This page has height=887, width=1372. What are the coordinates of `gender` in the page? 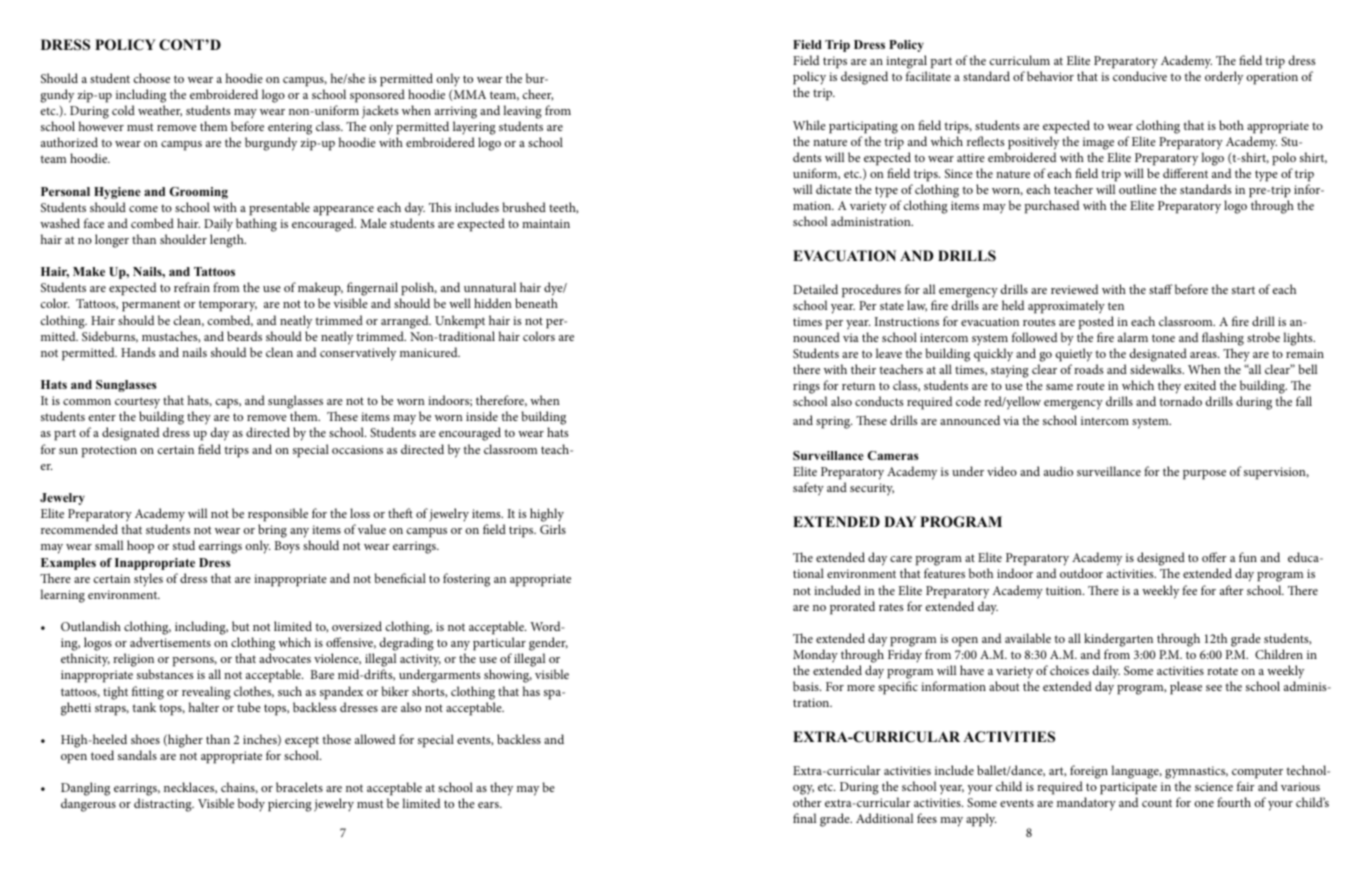 It's located at (548, 645).
